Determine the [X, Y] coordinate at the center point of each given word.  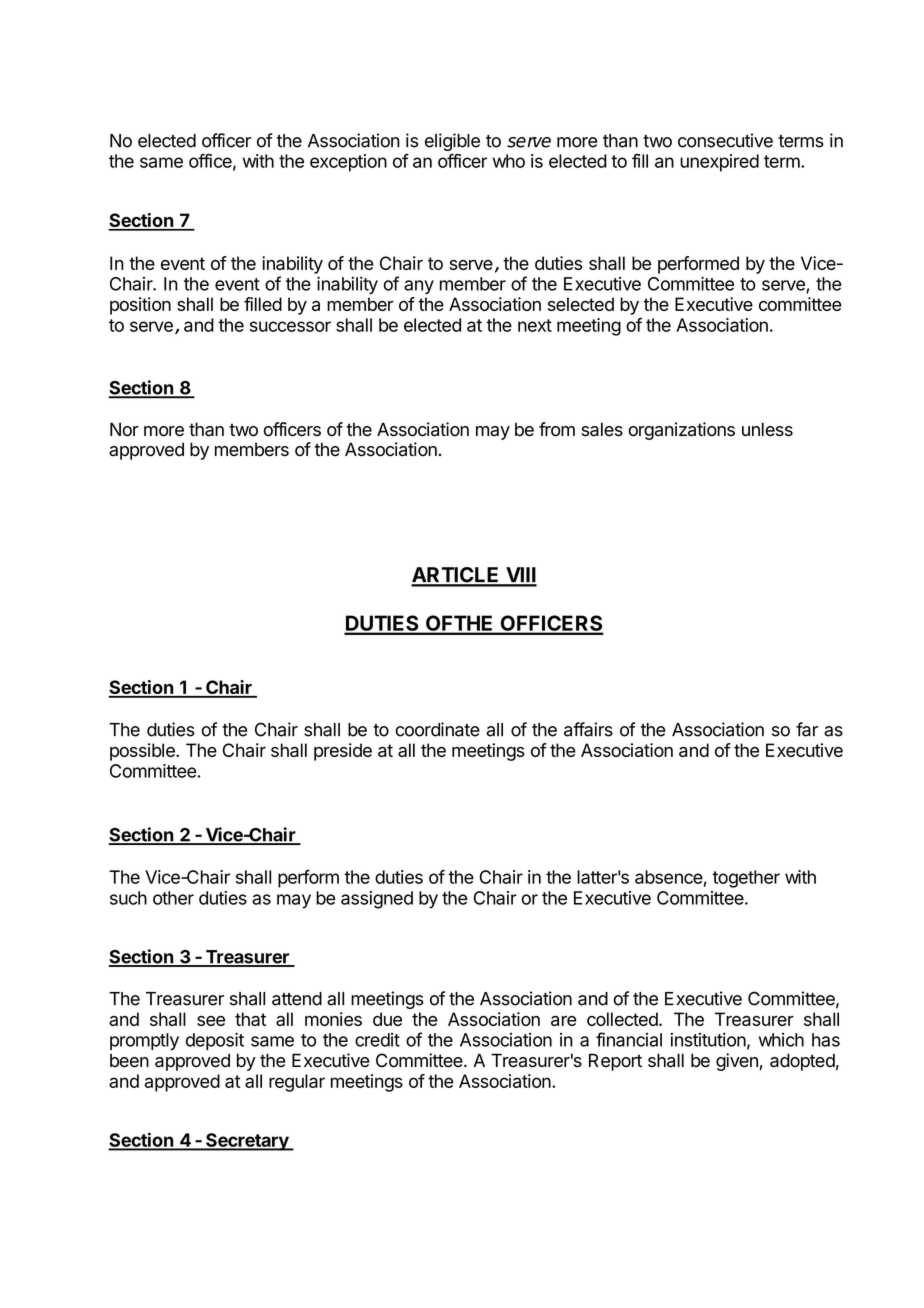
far [807, 729]
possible [143, 752]
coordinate [437, 729]
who [509, 161]
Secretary [247, 1142]
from [557, 429]
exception [348, 163]
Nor [124, 429]
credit [377, 1040]
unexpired [719, 163]
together [746, 879]
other [173, 898]
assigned [377, 900]
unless [767, 429]
